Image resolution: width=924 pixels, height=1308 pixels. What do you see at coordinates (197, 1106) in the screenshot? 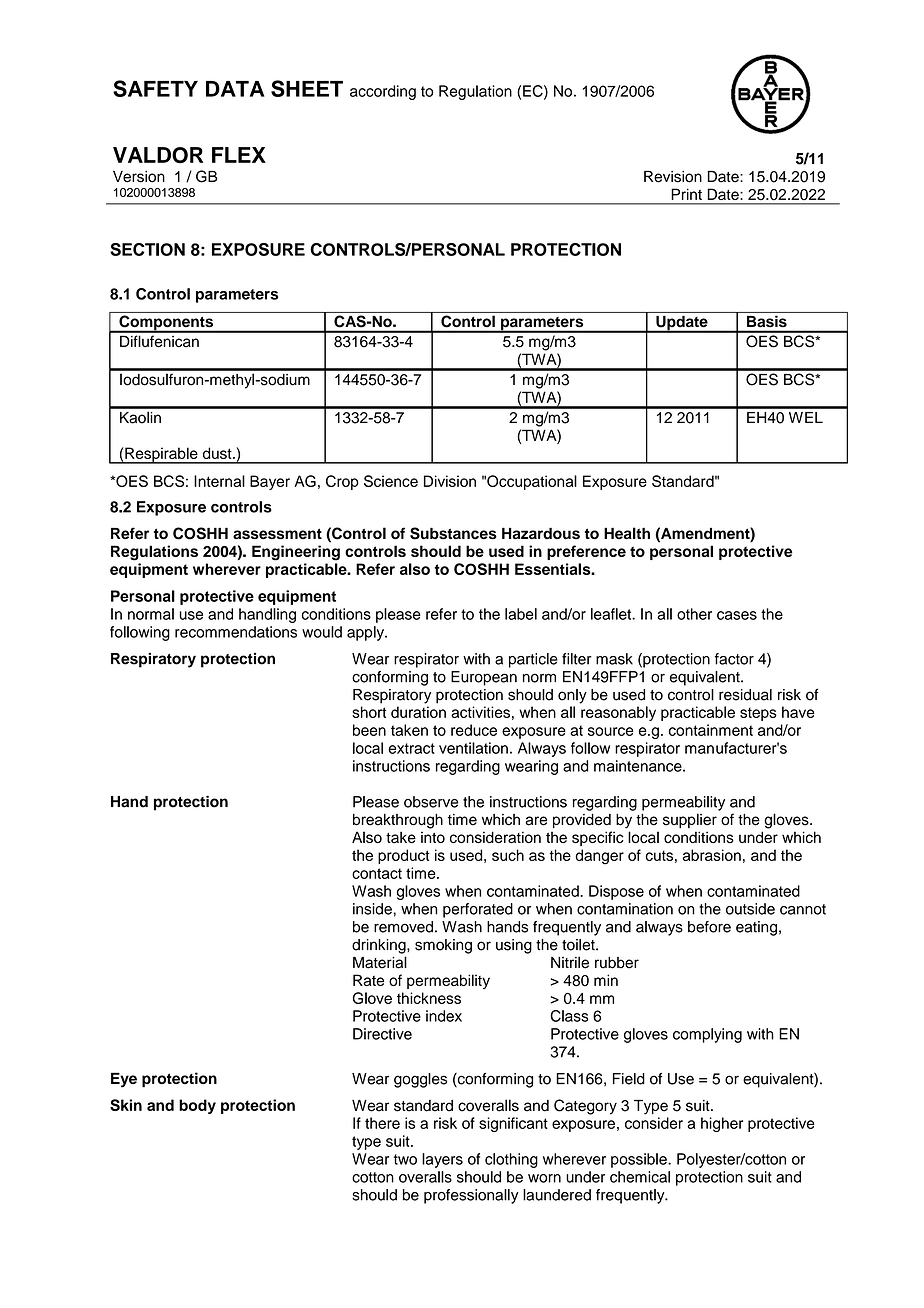
I see `body` at bounding box center [197, 1106].
